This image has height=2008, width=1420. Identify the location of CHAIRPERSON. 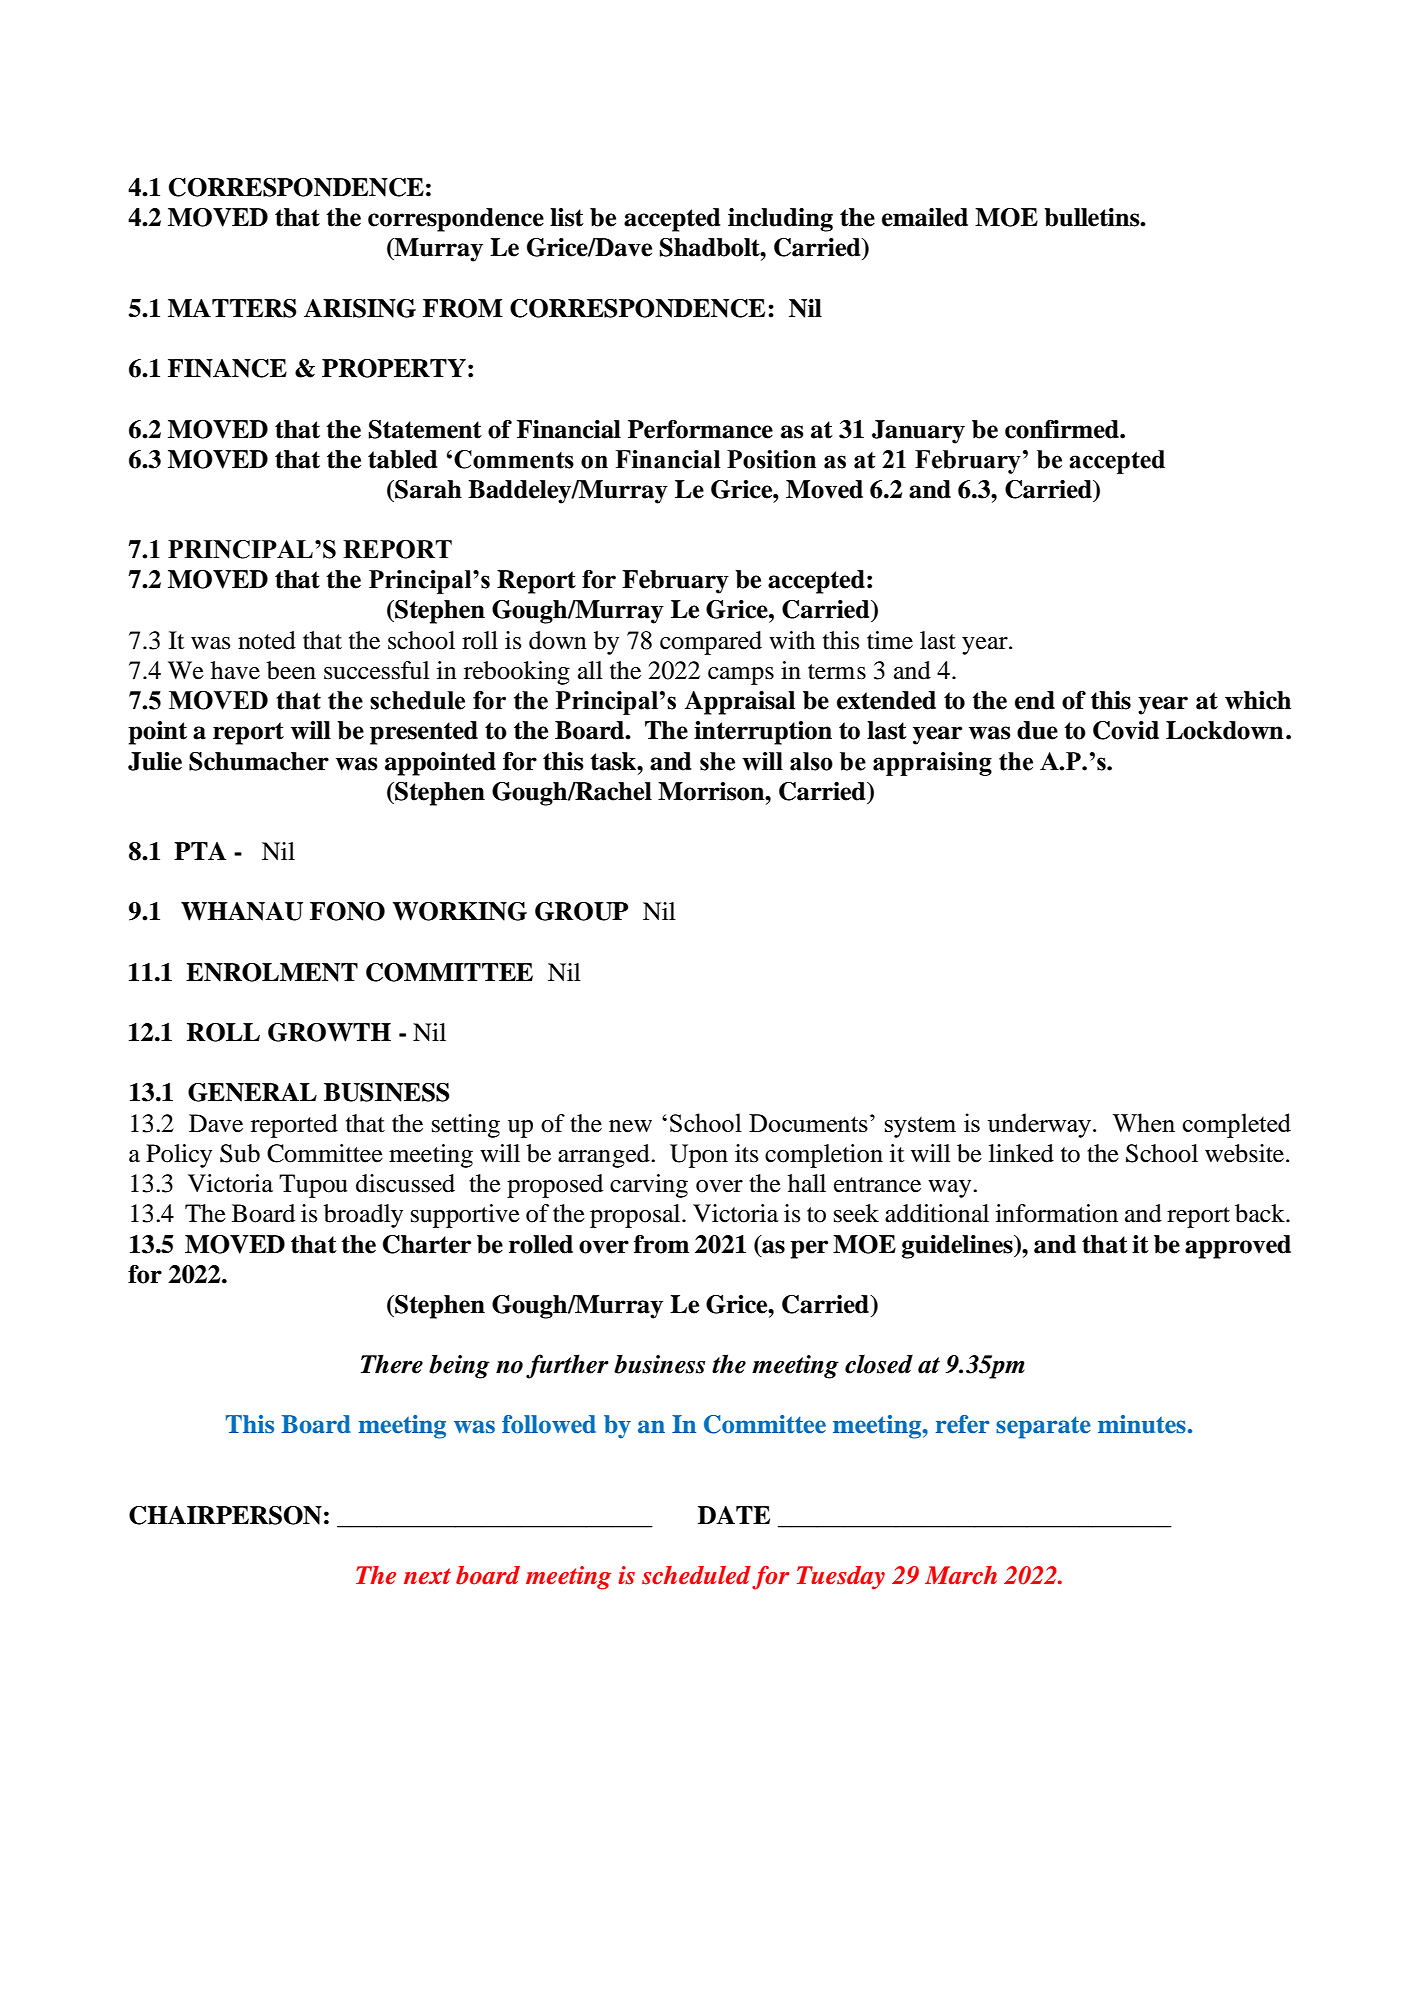
(225, 1515).
